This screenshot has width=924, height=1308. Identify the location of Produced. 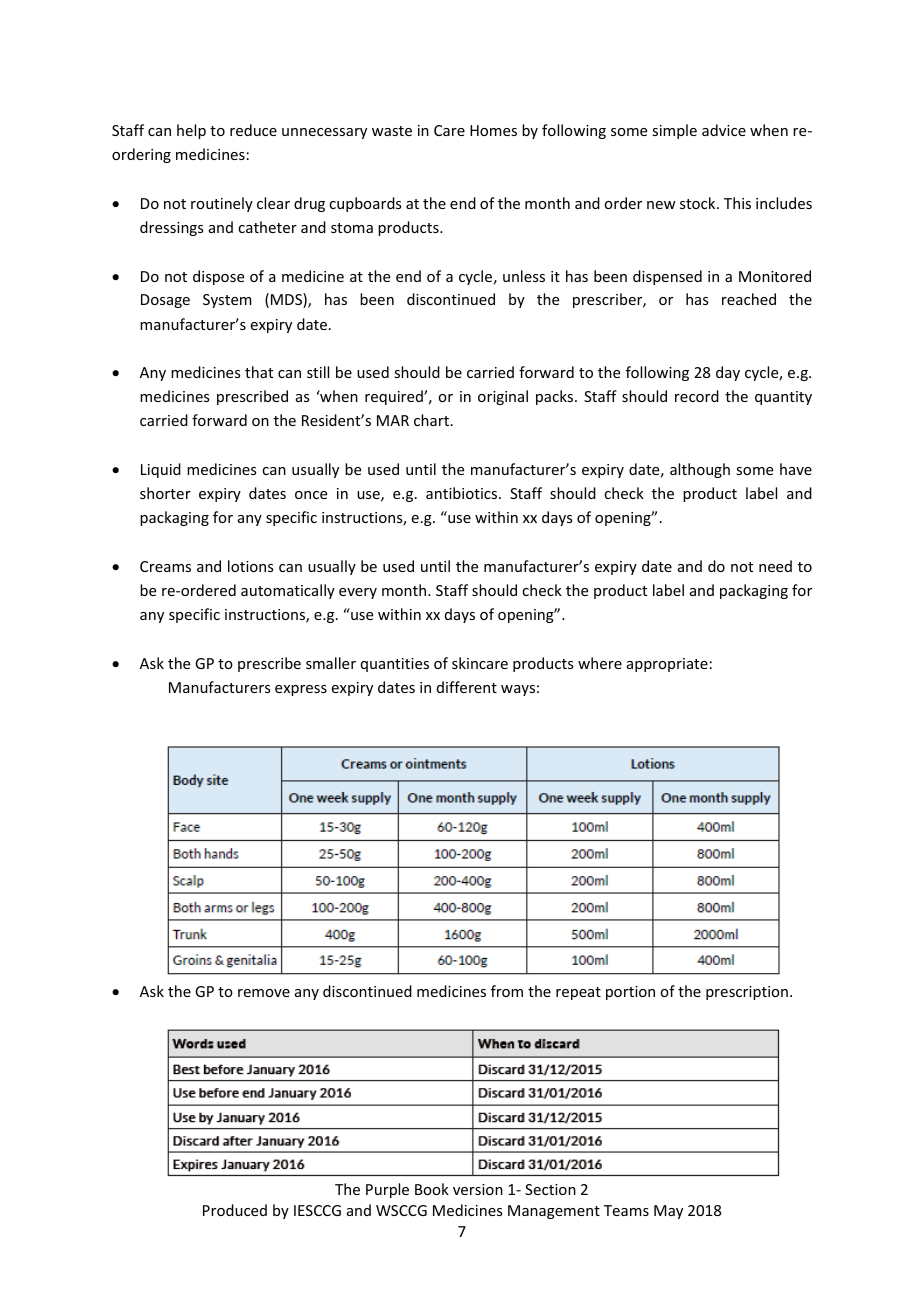
(235, 1210).
